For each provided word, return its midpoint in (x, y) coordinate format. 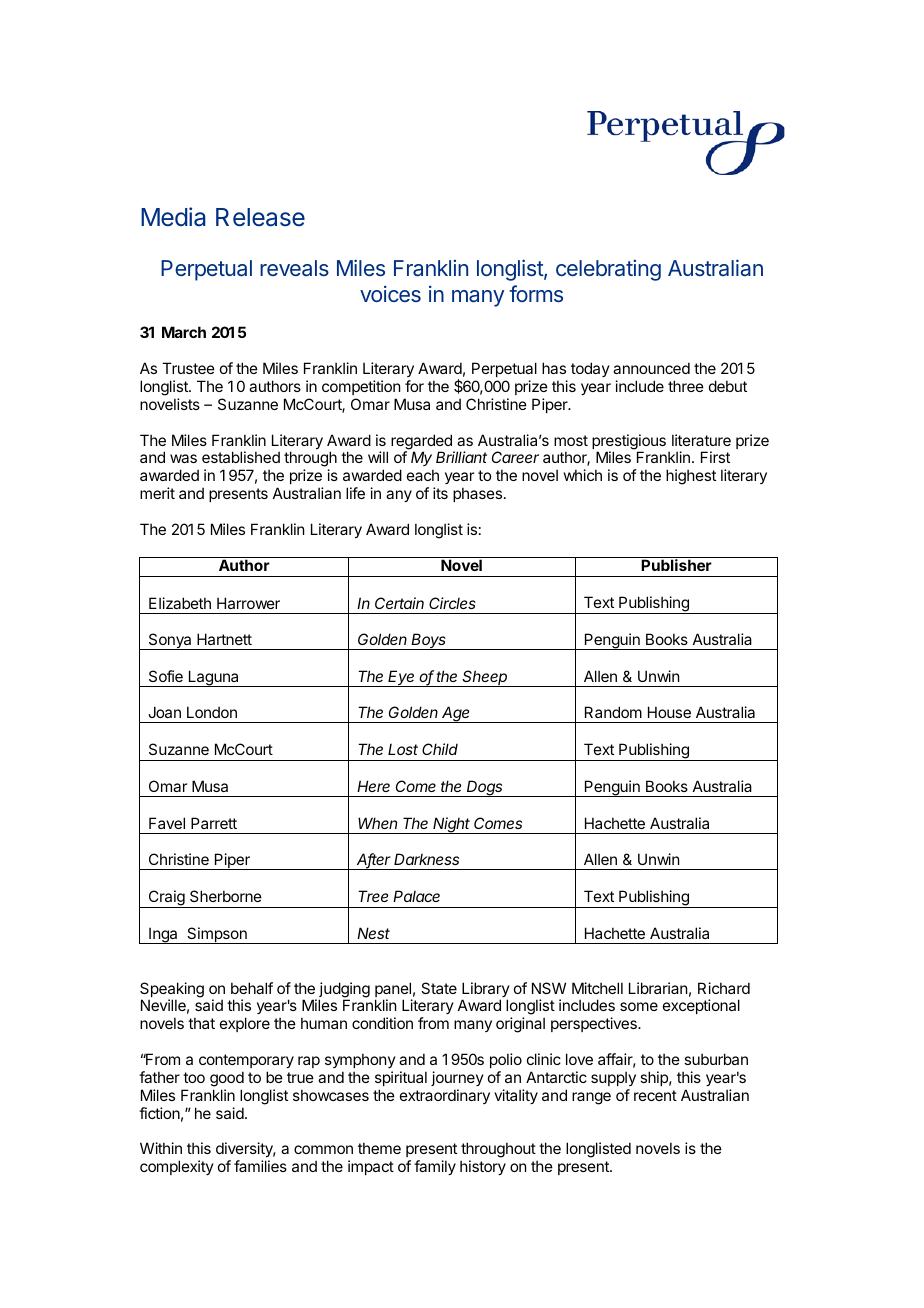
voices (390, 294)
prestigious (629, 443)
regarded (422, 443)
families (260, 1166)
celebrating (608, 270)
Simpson (217, 935)
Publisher (676, 565)
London (212, 712)
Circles (452, 603)
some (639, 1006)
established (241, 457)
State (439, 988)
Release (260, 217)
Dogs (485, 788)
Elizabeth (180, 603)
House (669, 712)
